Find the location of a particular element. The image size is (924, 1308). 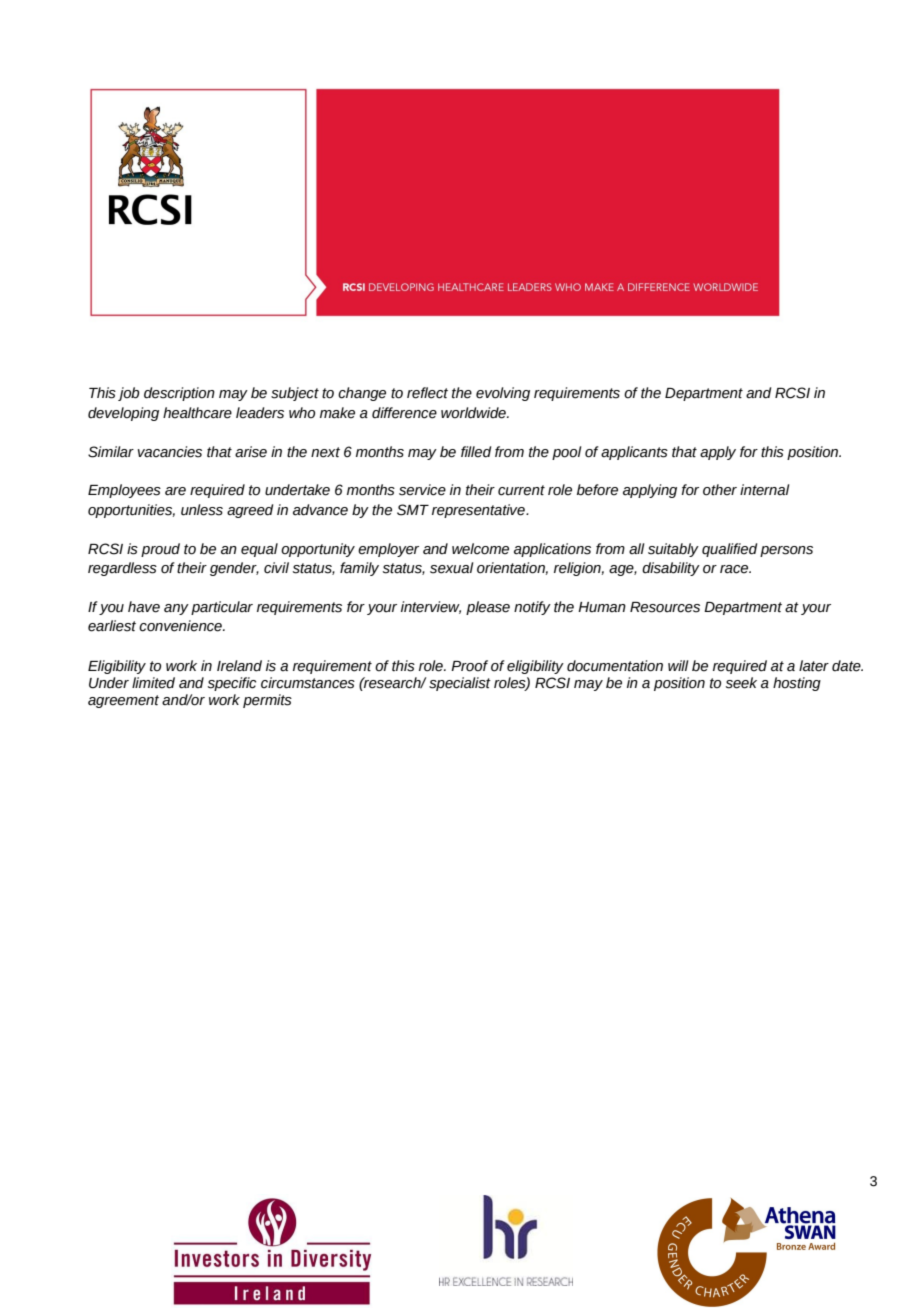

internal is located at coordinates (764, 490).
